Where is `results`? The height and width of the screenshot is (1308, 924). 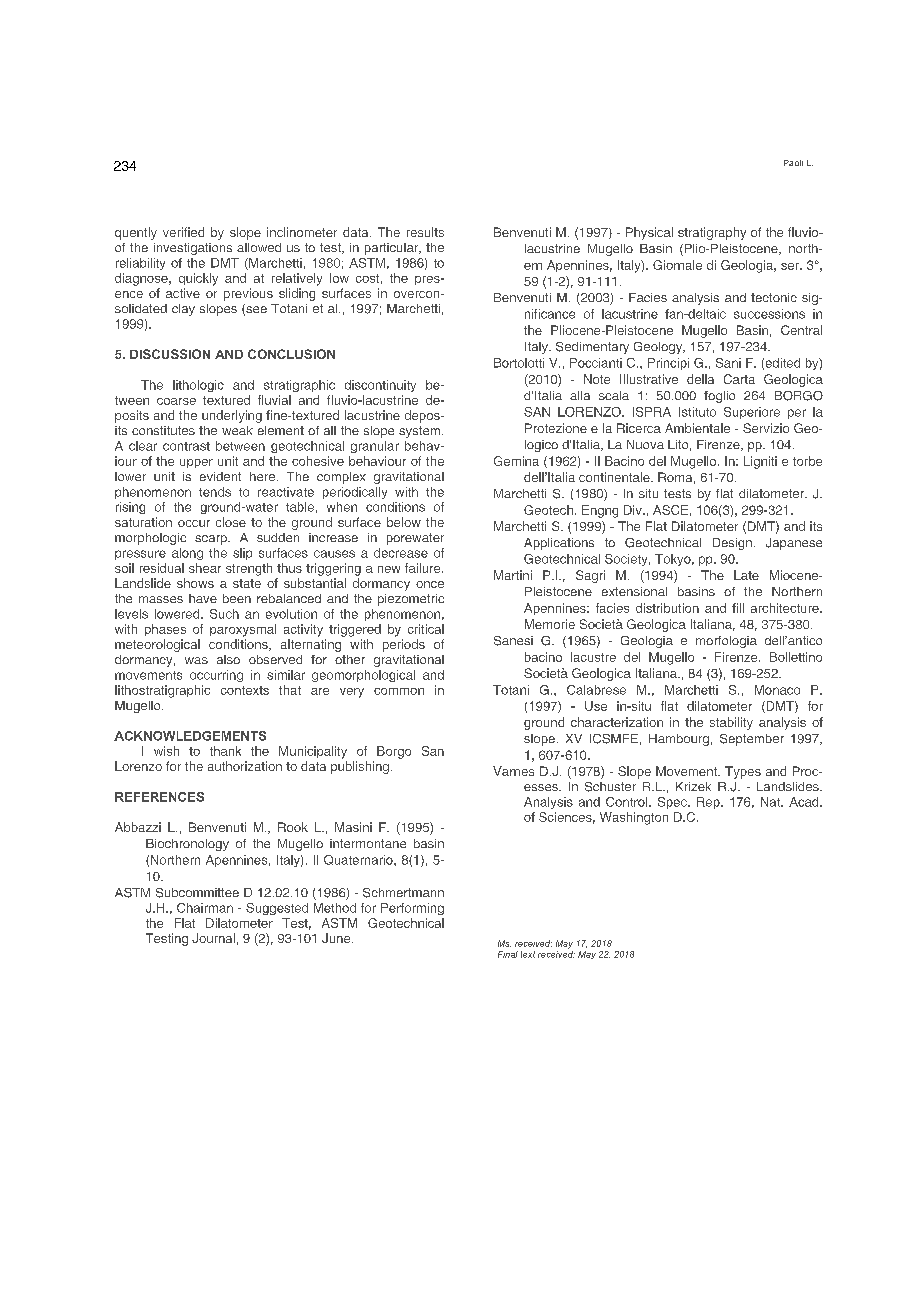 results is located at coordinates (425, 232).
